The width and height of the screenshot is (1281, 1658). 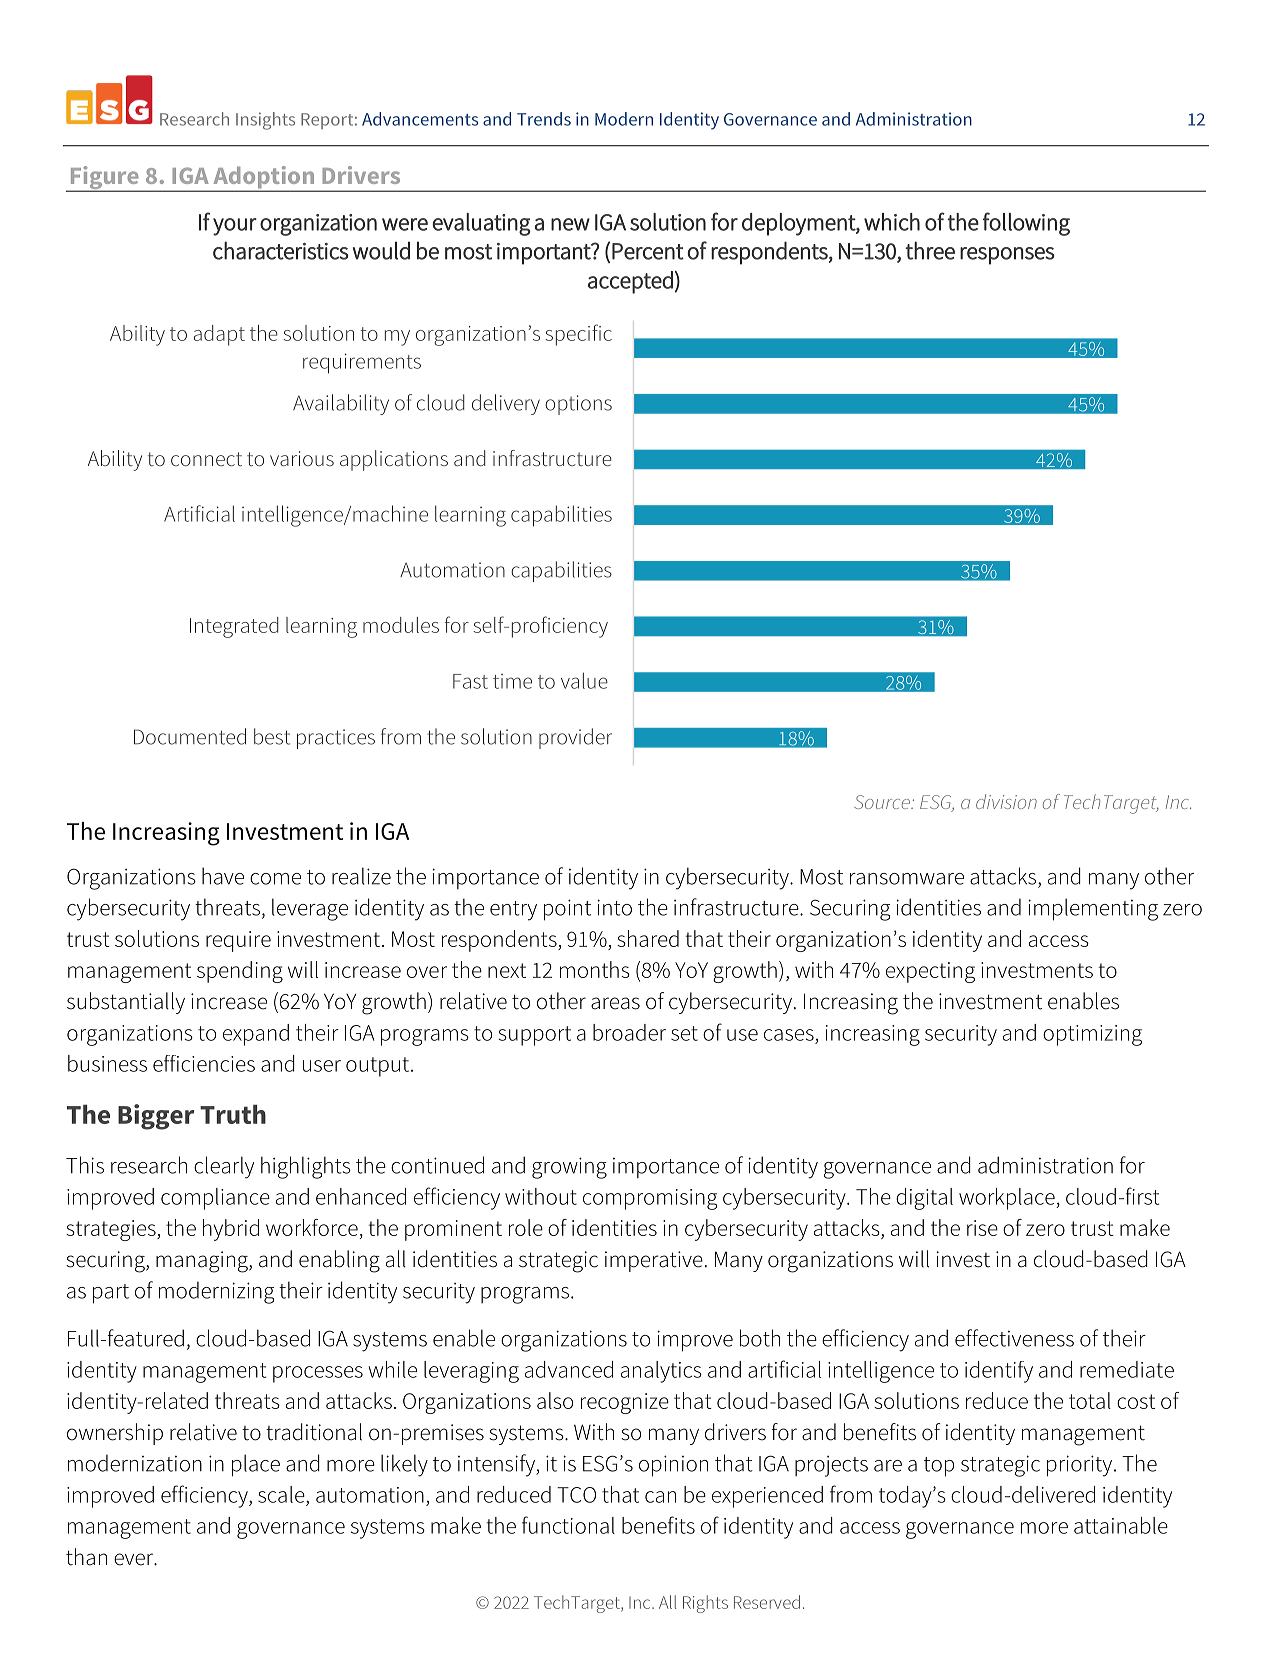 I want to click on responses, so click(x=1007, y=256).
